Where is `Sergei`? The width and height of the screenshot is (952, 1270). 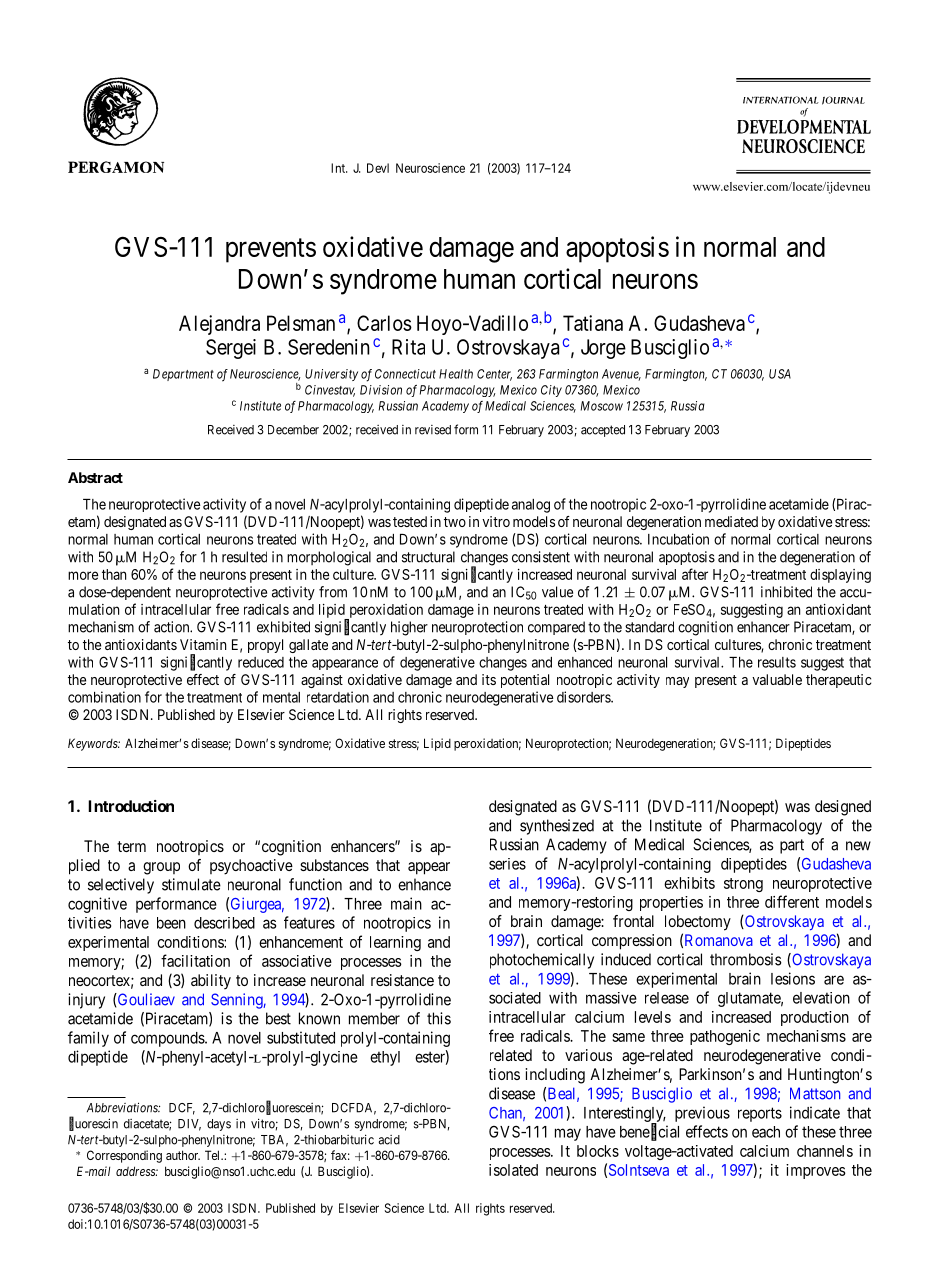 Sergei is located at coordinates (231, 349).
